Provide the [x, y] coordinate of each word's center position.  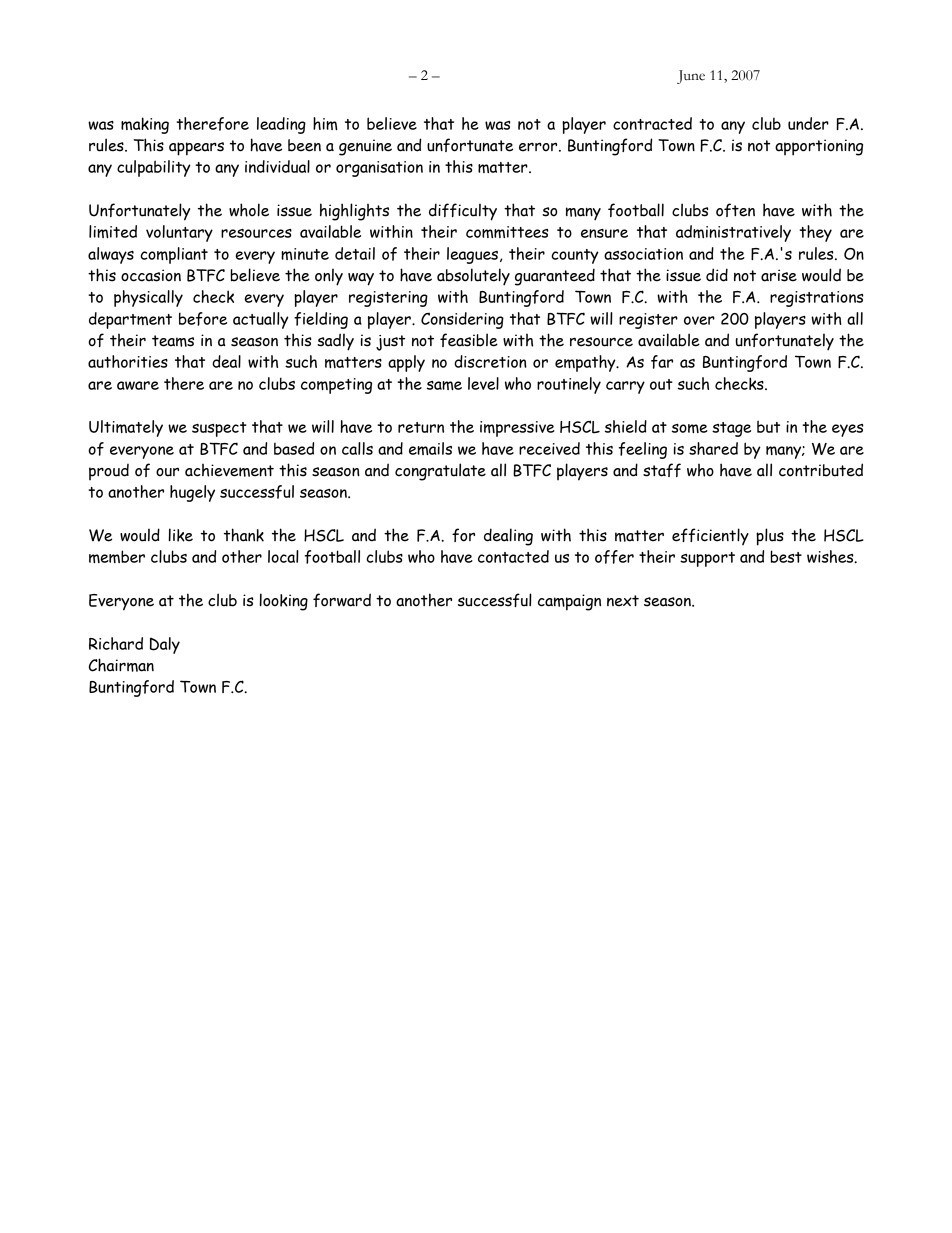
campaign [569, 602]
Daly [165, 645]
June [691, 77]
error [539, 147]
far [662, 362]
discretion [490, 361]
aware [138, 385]
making [145, 125]
